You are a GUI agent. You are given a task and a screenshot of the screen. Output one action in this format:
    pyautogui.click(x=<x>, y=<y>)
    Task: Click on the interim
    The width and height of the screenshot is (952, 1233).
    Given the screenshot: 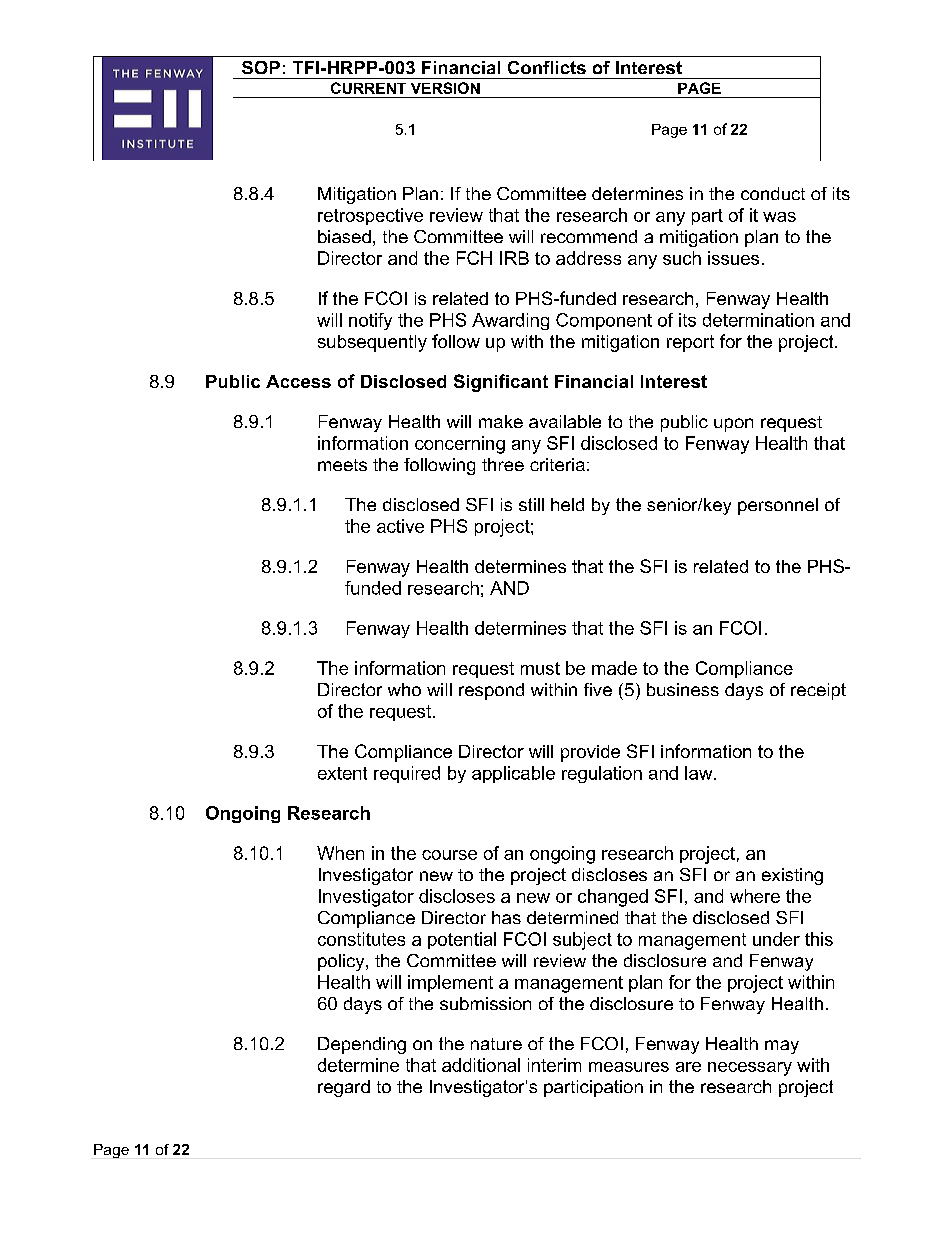 What is the action you would take?
    pyautogui.click(x=554, y=1065)
